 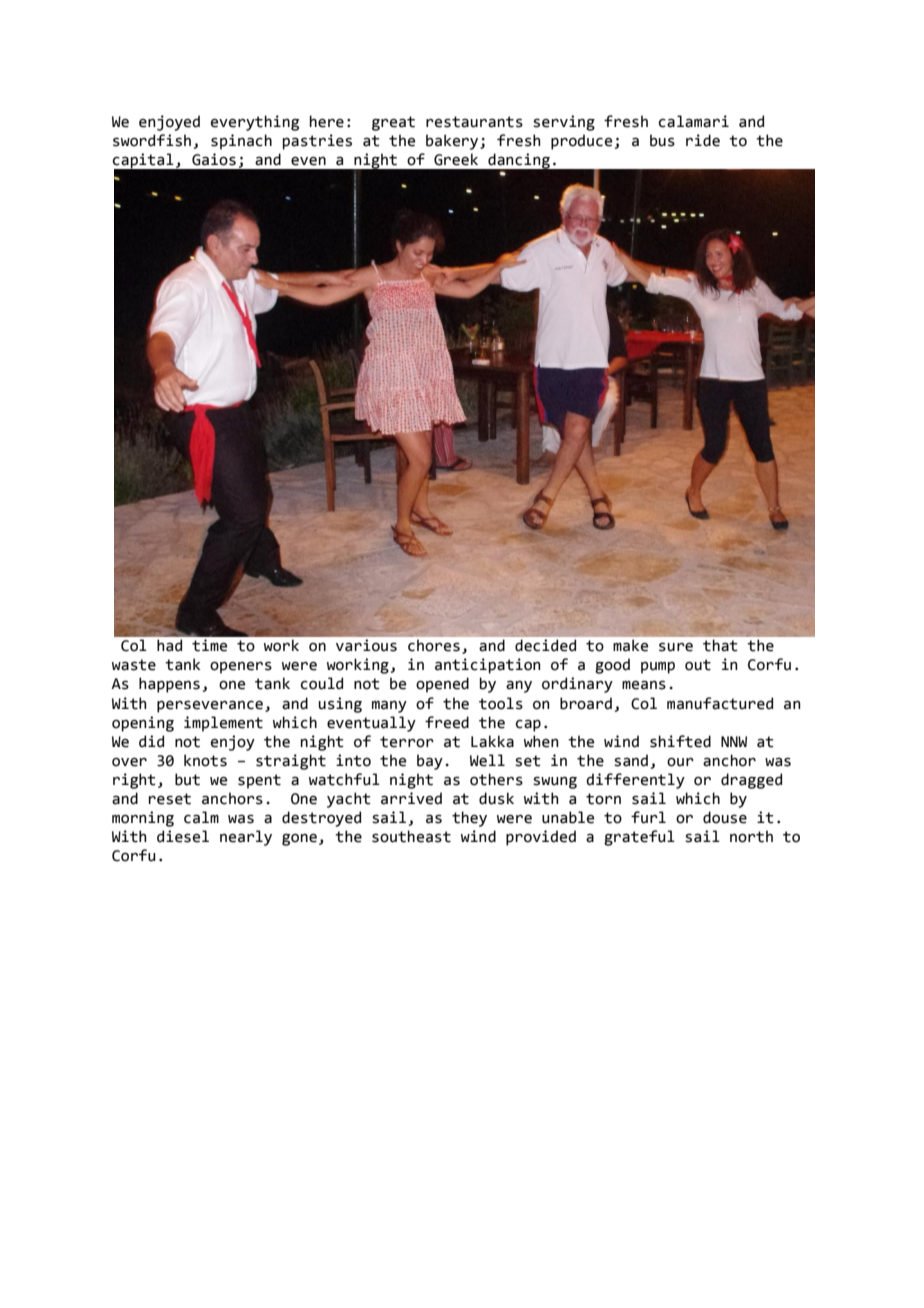 What do you see at coordinates (201, 817) in the document?
I see `calm` at bounding box center [201, 817].
